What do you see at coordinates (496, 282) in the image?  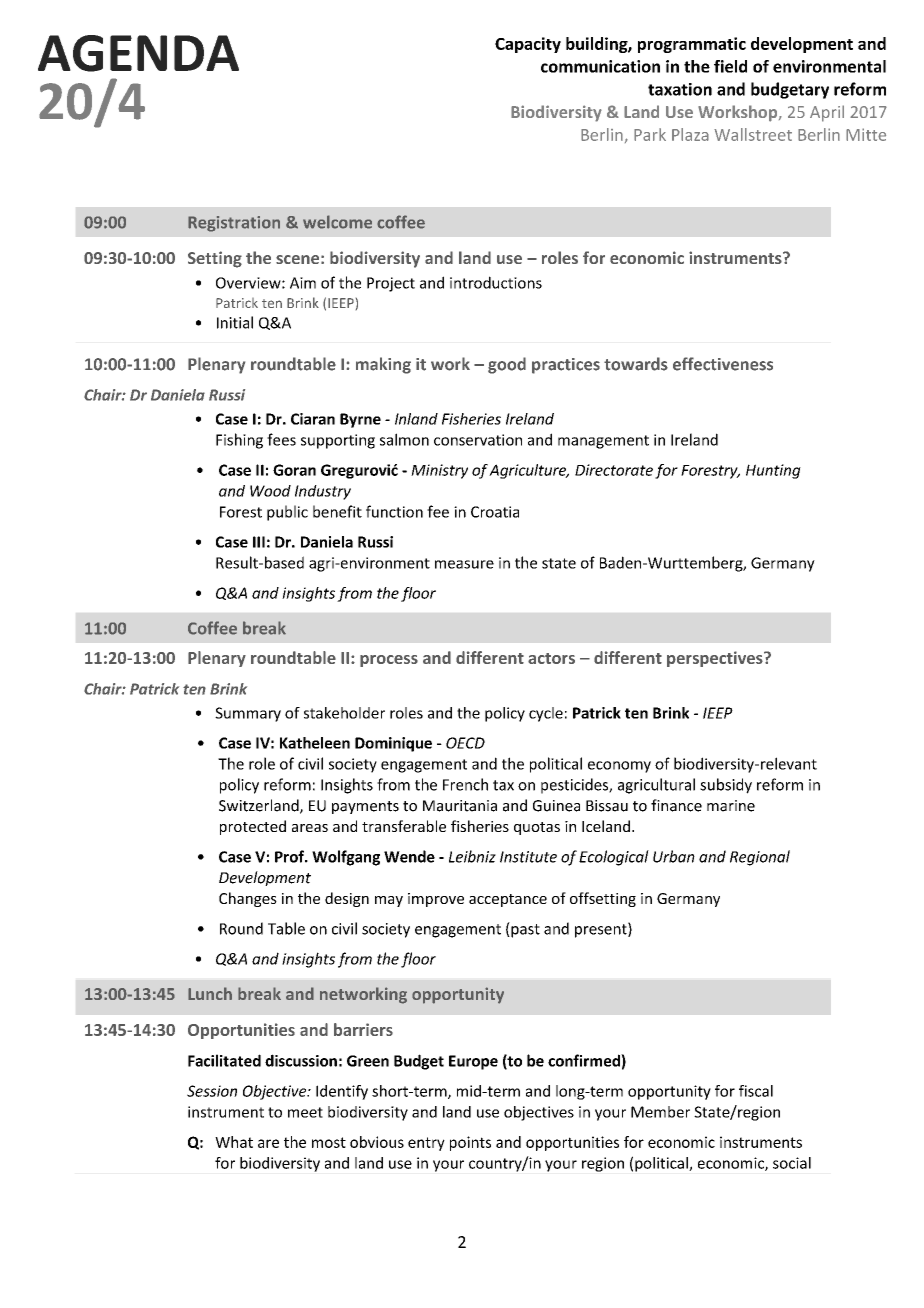 I see `introductions` at bounding box center [496, 282].
